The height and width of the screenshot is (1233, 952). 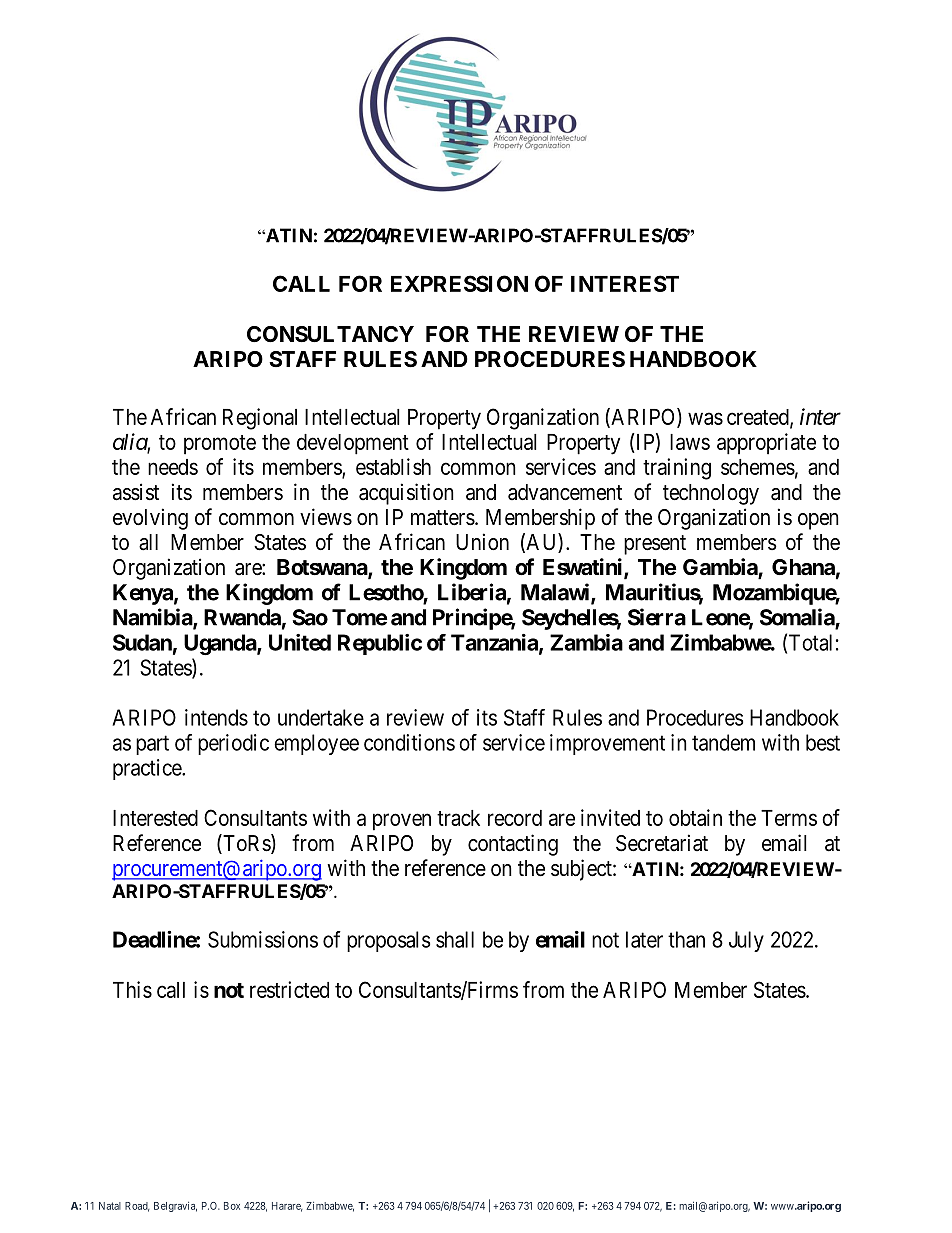 I want to click on Belgravia, so click(x=175, y=1207).
